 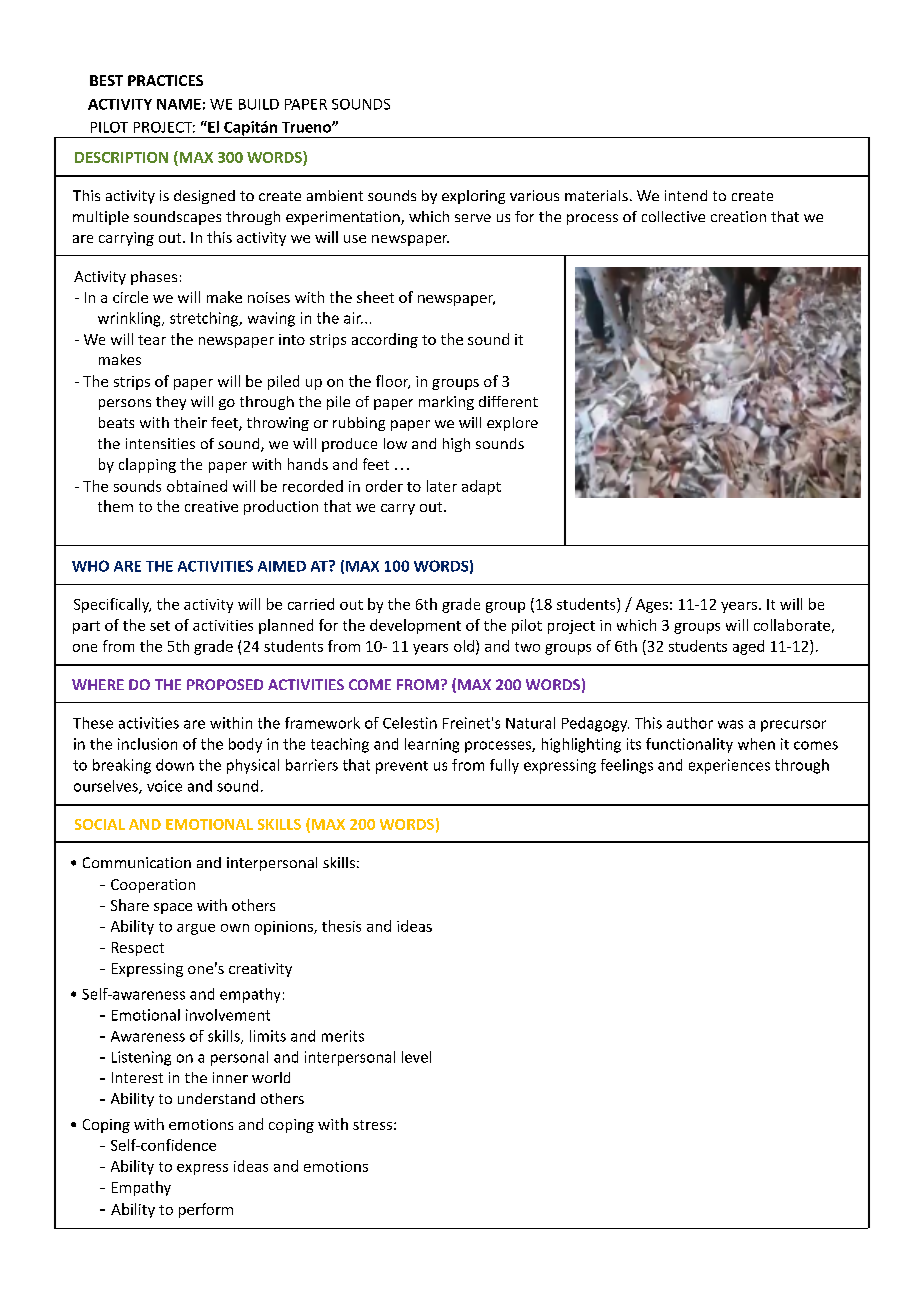 What do you see at coordinates (206, 1210) in the document?
I see `perform` at bounding box center [206, 1210].
